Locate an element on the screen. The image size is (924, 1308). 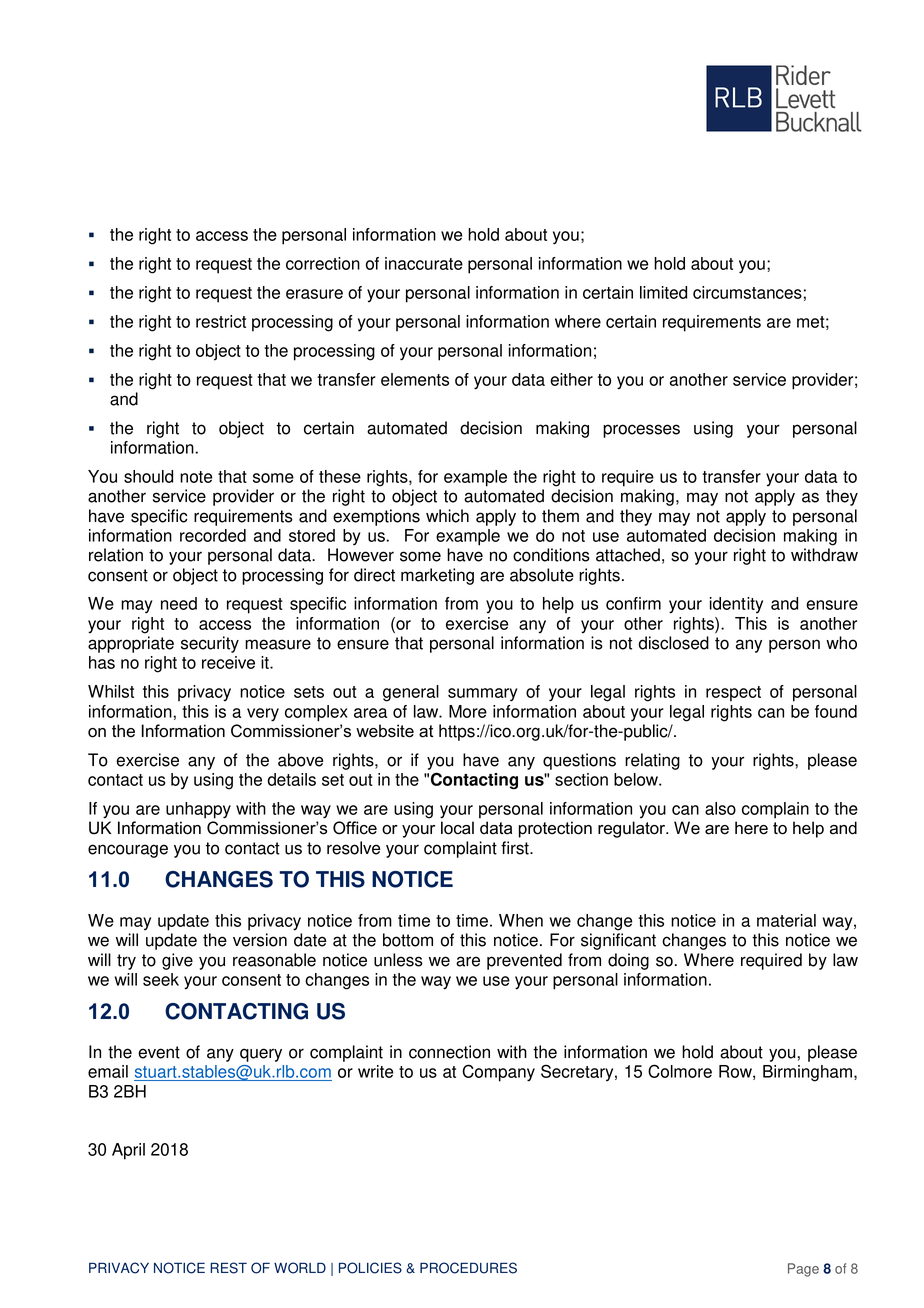
erasure is located at coordinates (314, 294).
